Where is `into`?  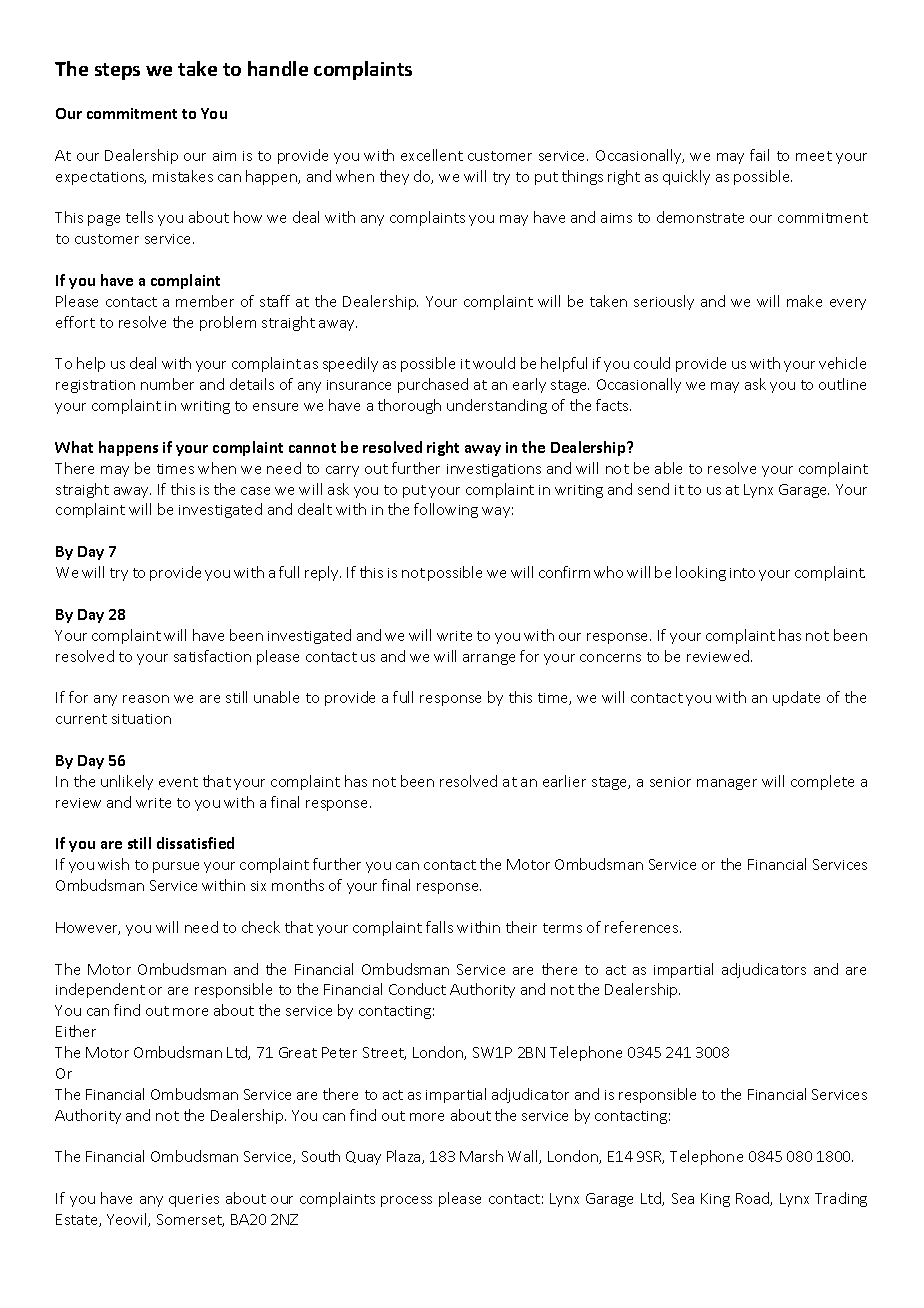 into is located at coordinates (742, 573).
